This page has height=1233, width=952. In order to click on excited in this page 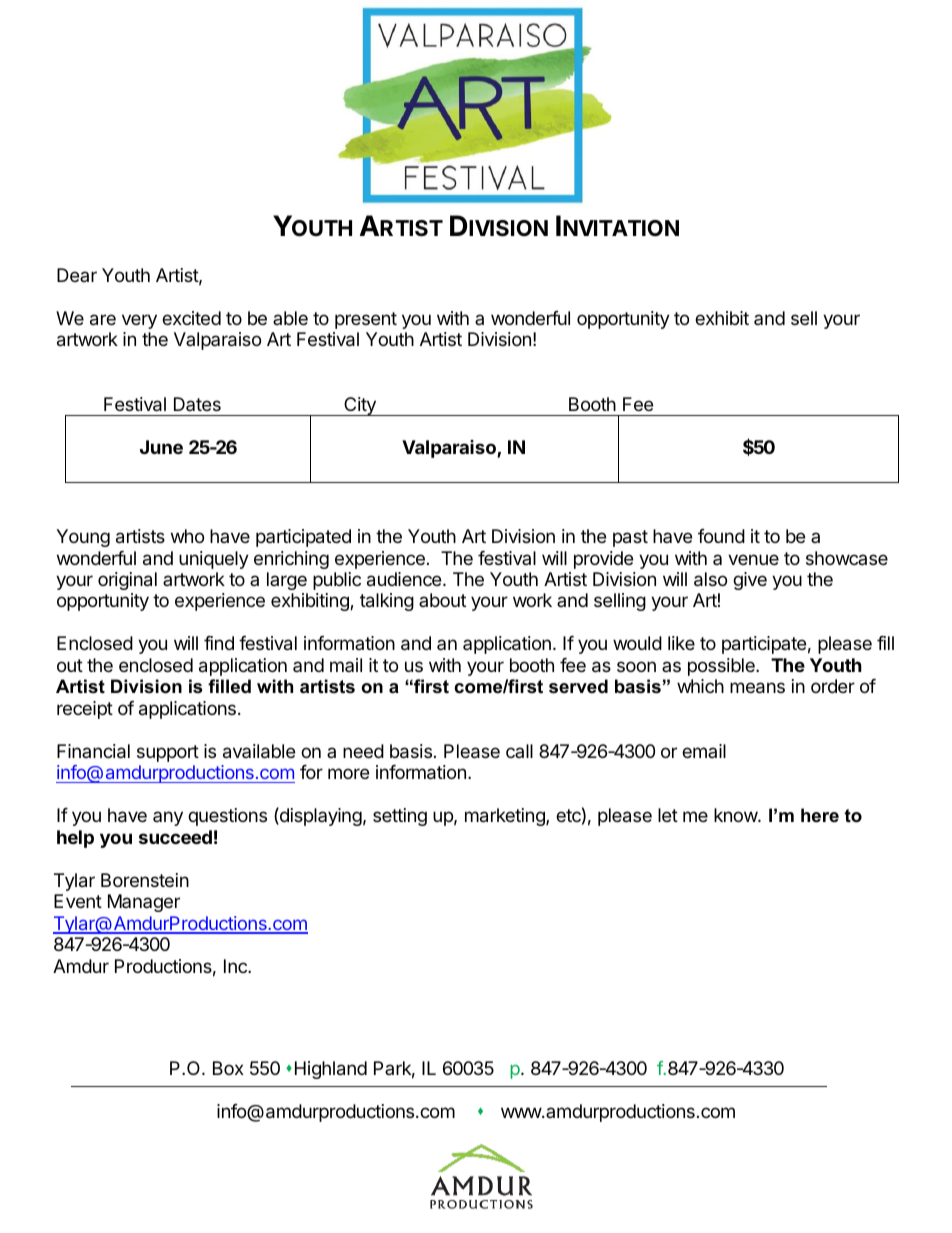, I will do `click(191, 318)`.
